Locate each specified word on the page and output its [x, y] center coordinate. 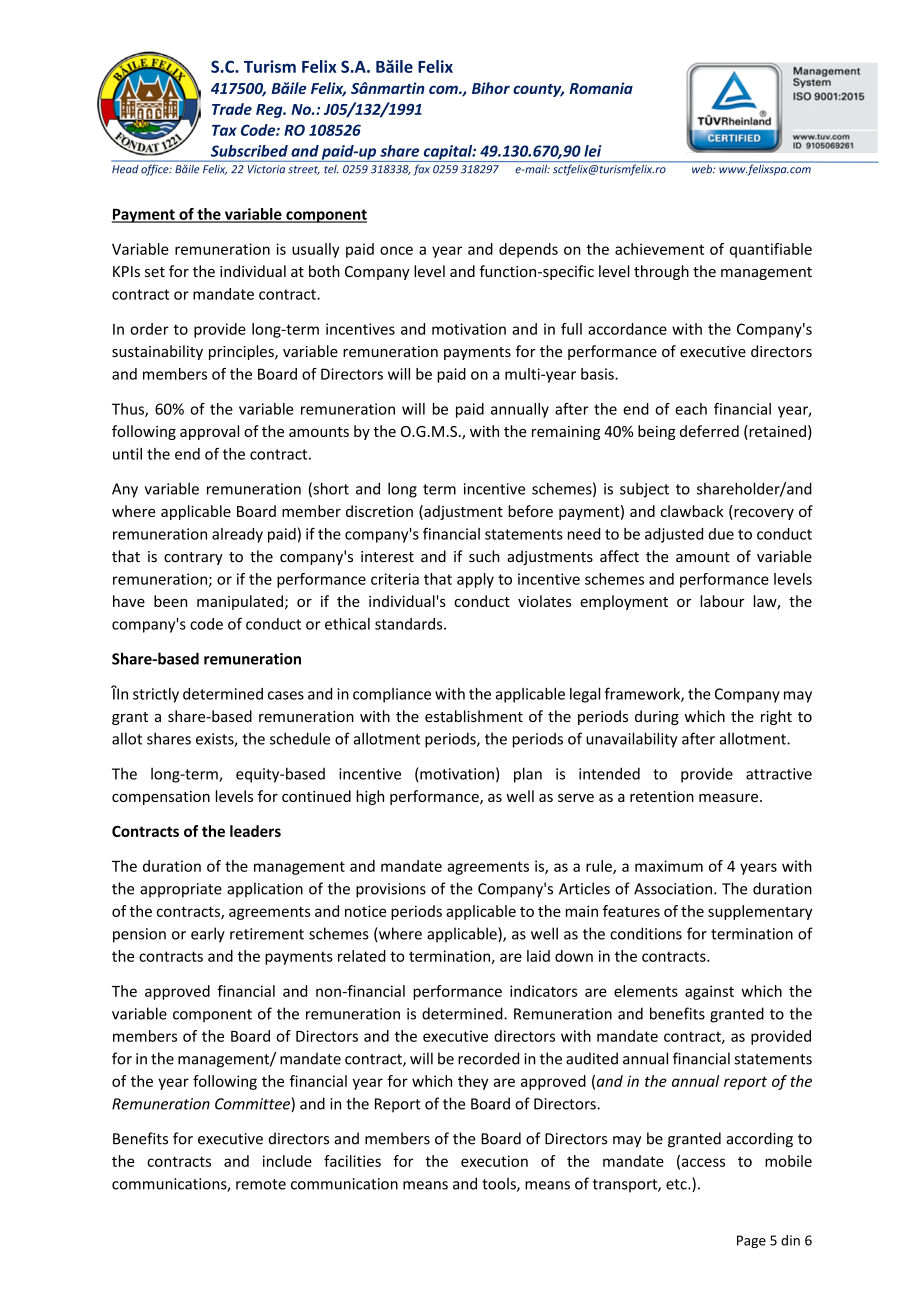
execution [494, 1161]
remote [261, 1184]
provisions [391, 890]
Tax [224, 130]
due [721, 534]
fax [421, 170]
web [702, 168]
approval [209, 432]
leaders [255, 831]
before [530, 511]
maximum [669, 866]
